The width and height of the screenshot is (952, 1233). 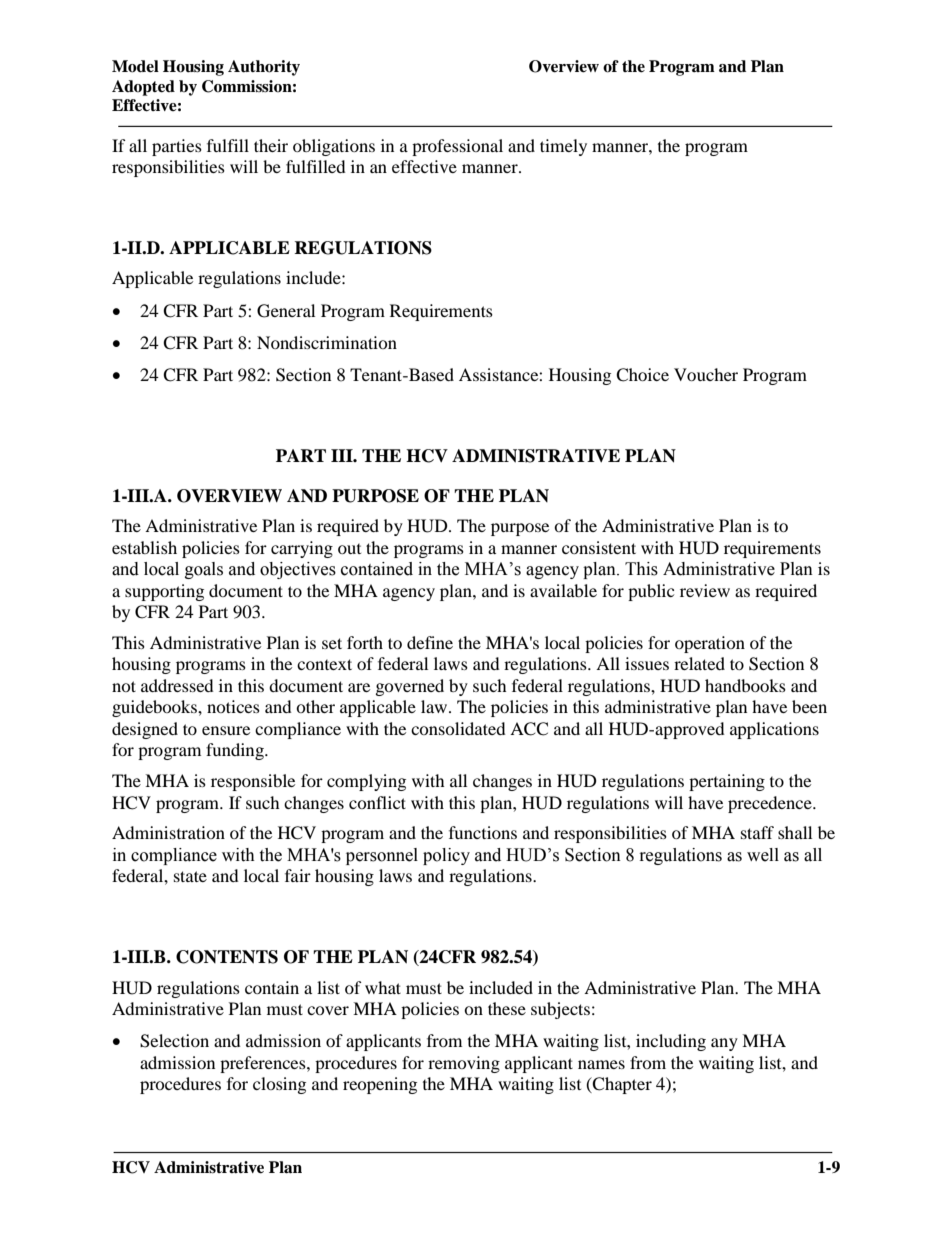 I want to click on well, so click(x=763, y=855).
